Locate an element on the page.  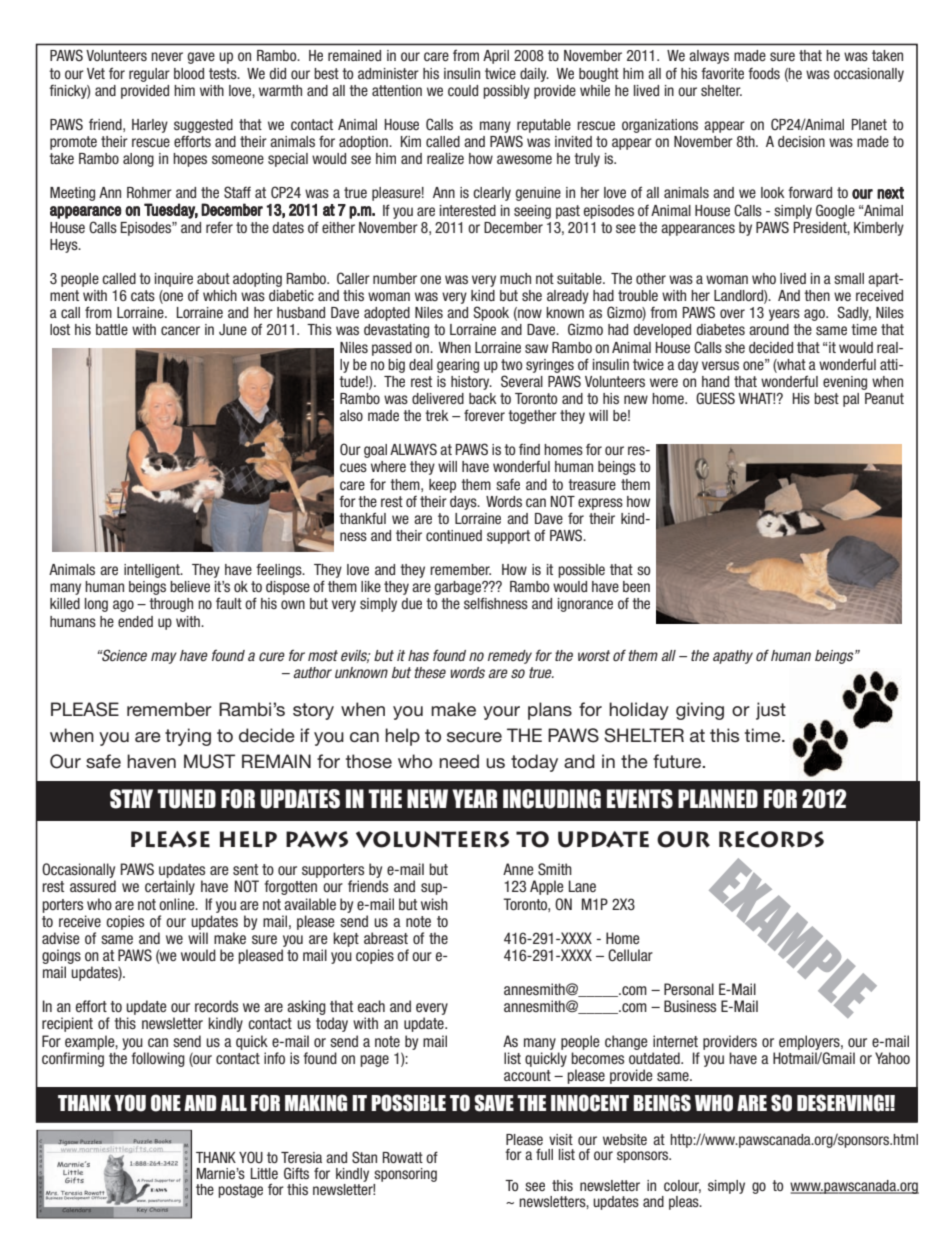
foods is located at coordinates (764, 73).
